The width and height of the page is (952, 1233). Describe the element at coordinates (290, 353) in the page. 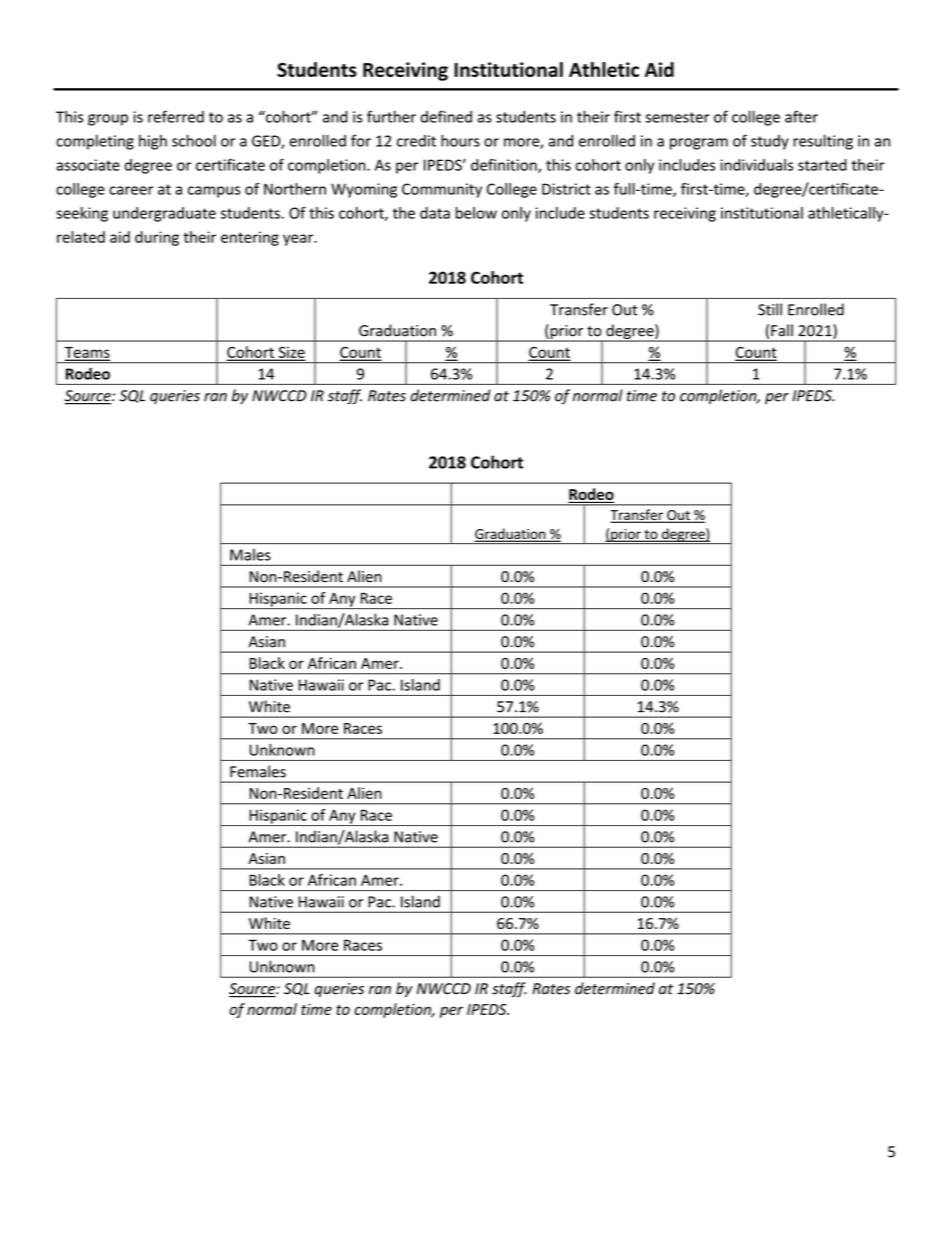

I see `Size` at that location.
